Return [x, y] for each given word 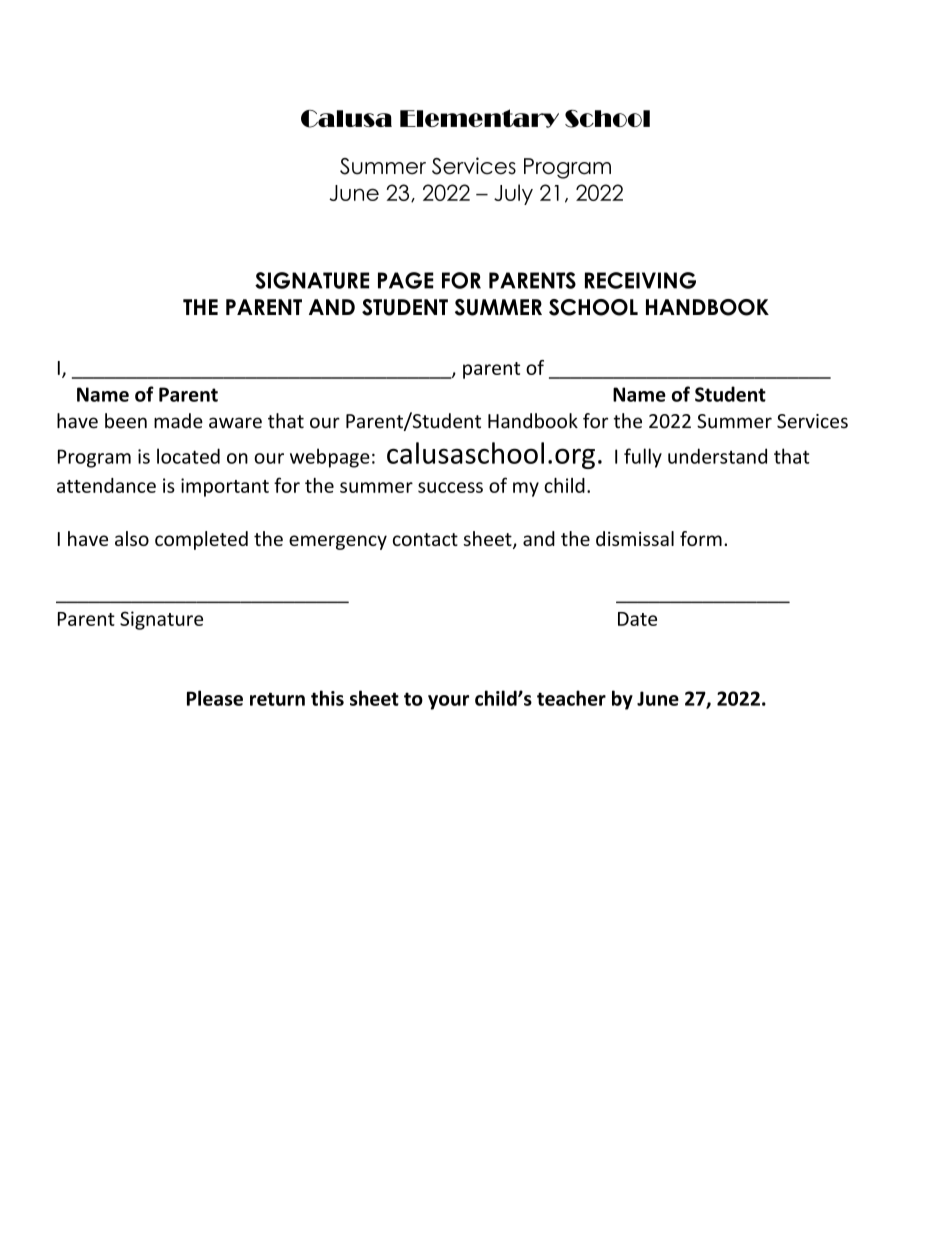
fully [643, 458]
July [513, 194]
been [126, 421]
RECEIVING [640, 280]
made [178, 421]
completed [201, 540]
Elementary [479, 118]
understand [717, 456]
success [450, 487]
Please [215, 698]
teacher [571, 698]
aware [235, 423]
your [448, 702]
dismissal [635, 538]
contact [425, 539]
